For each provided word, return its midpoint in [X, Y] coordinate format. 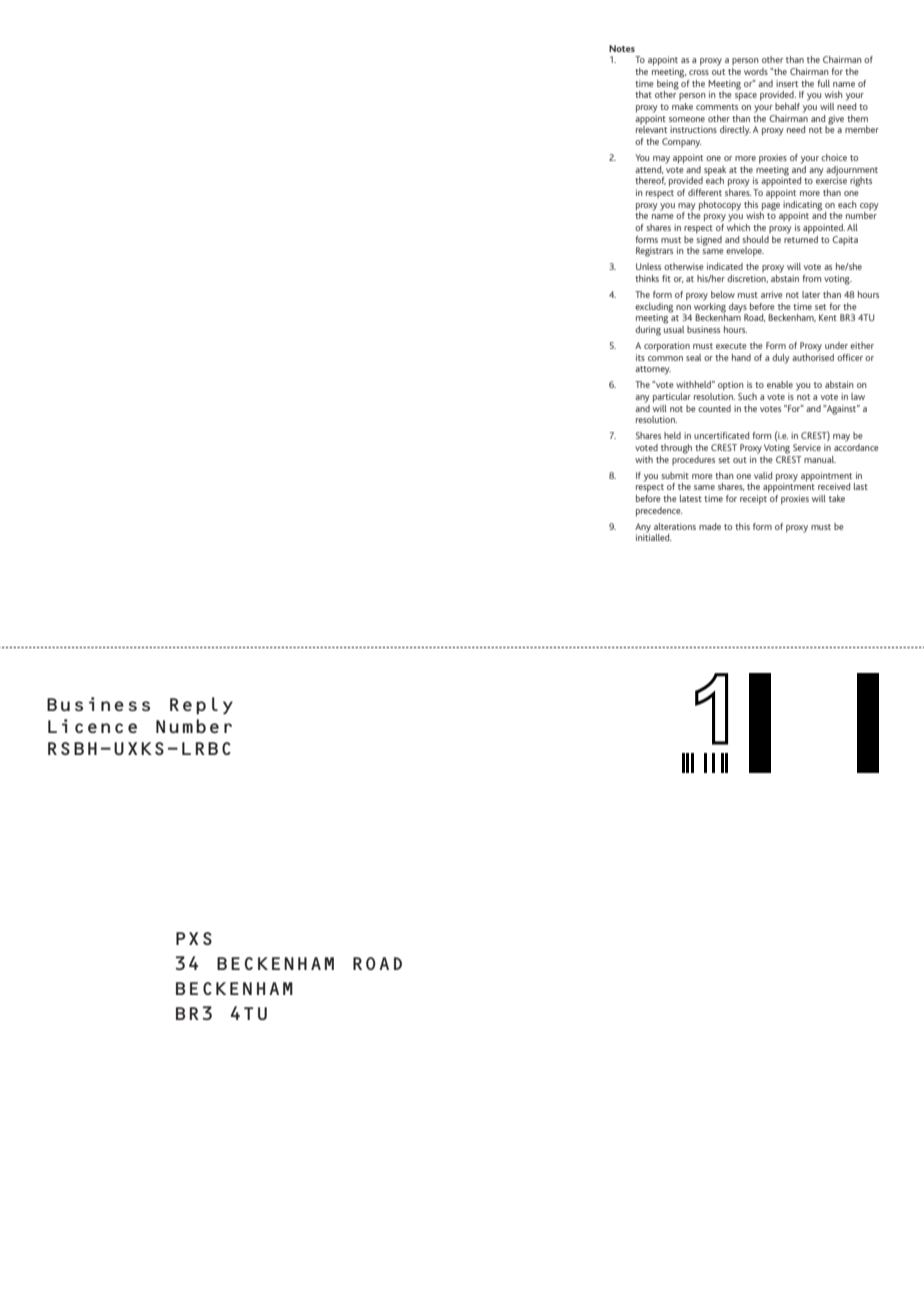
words [756, 71]
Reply [201, 706]
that [643, 94]
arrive [772, 294]
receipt [753, 500]
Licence [92, 726]
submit [675, 475]
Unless [648, 266]
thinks [647, 278]
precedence [659, 512]
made [710, 526]
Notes [622, 48]
